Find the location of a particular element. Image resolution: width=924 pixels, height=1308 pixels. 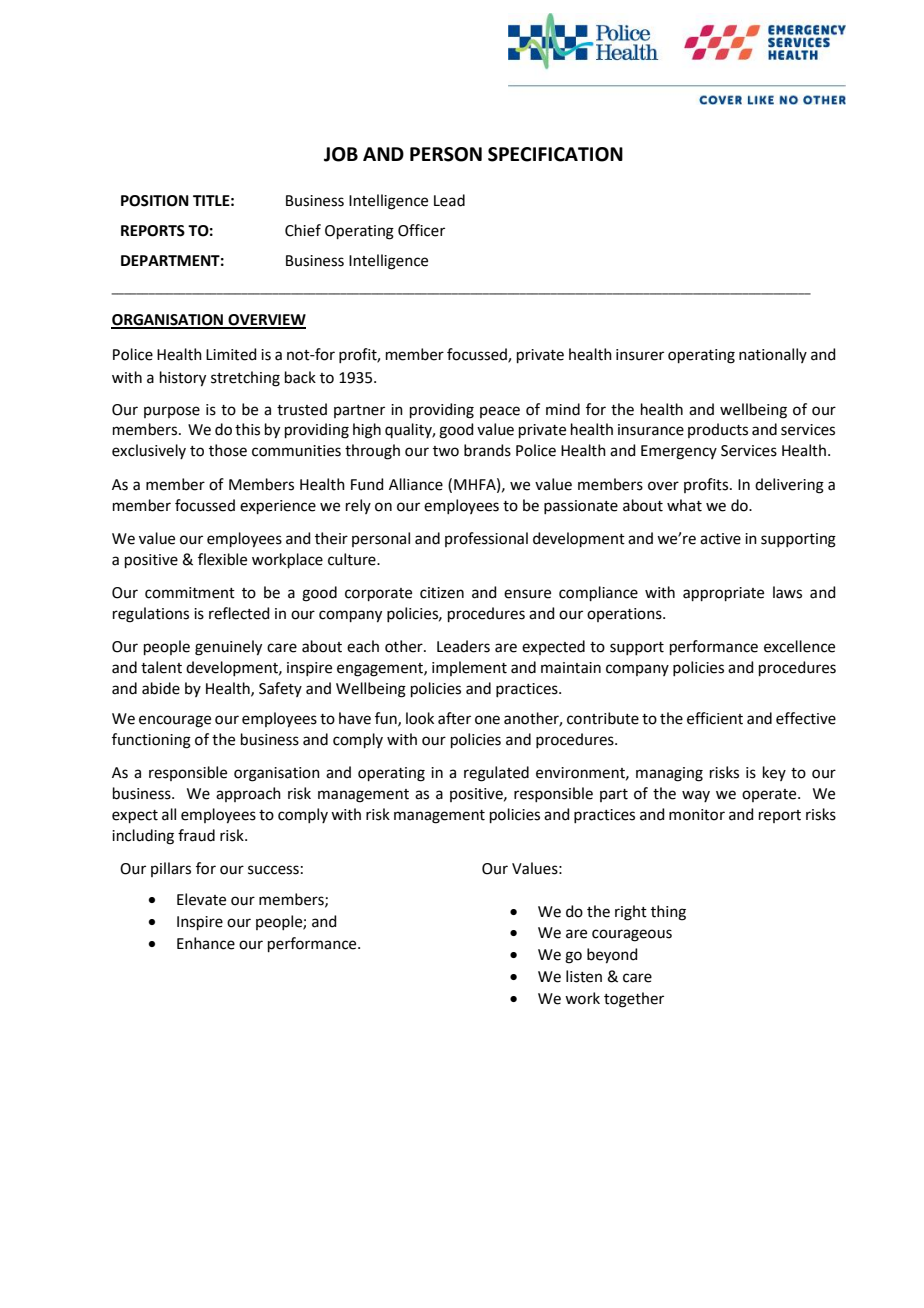

SPECIFICATION is located at coordinates (555, 154).
